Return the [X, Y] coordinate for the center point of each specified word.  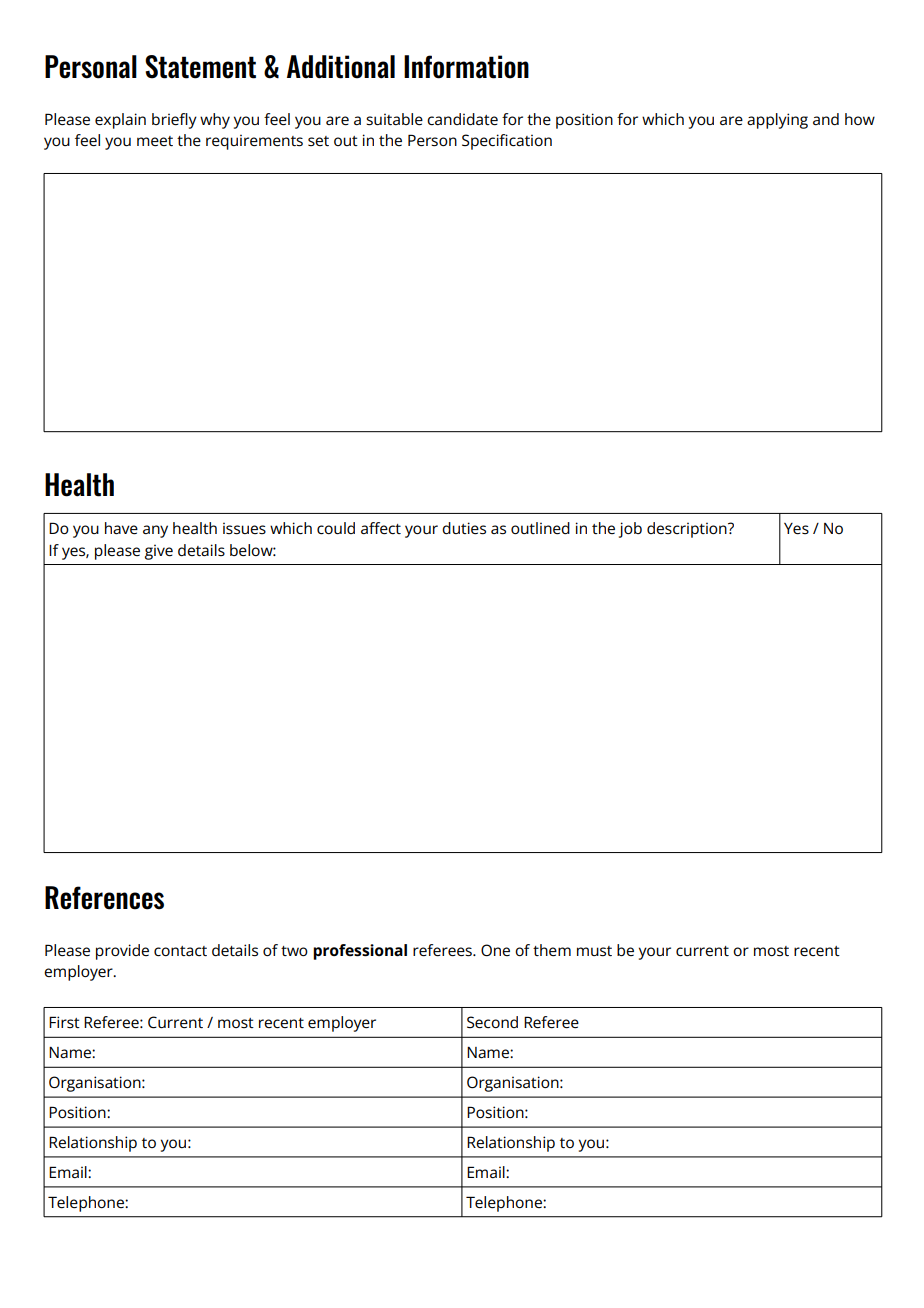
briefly [174, 121]
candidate [462, 119]
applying [777, 121]
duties [464, 528]
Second [492, 1022]
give [159, 552]
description [688, 530]
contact [180, 951]
